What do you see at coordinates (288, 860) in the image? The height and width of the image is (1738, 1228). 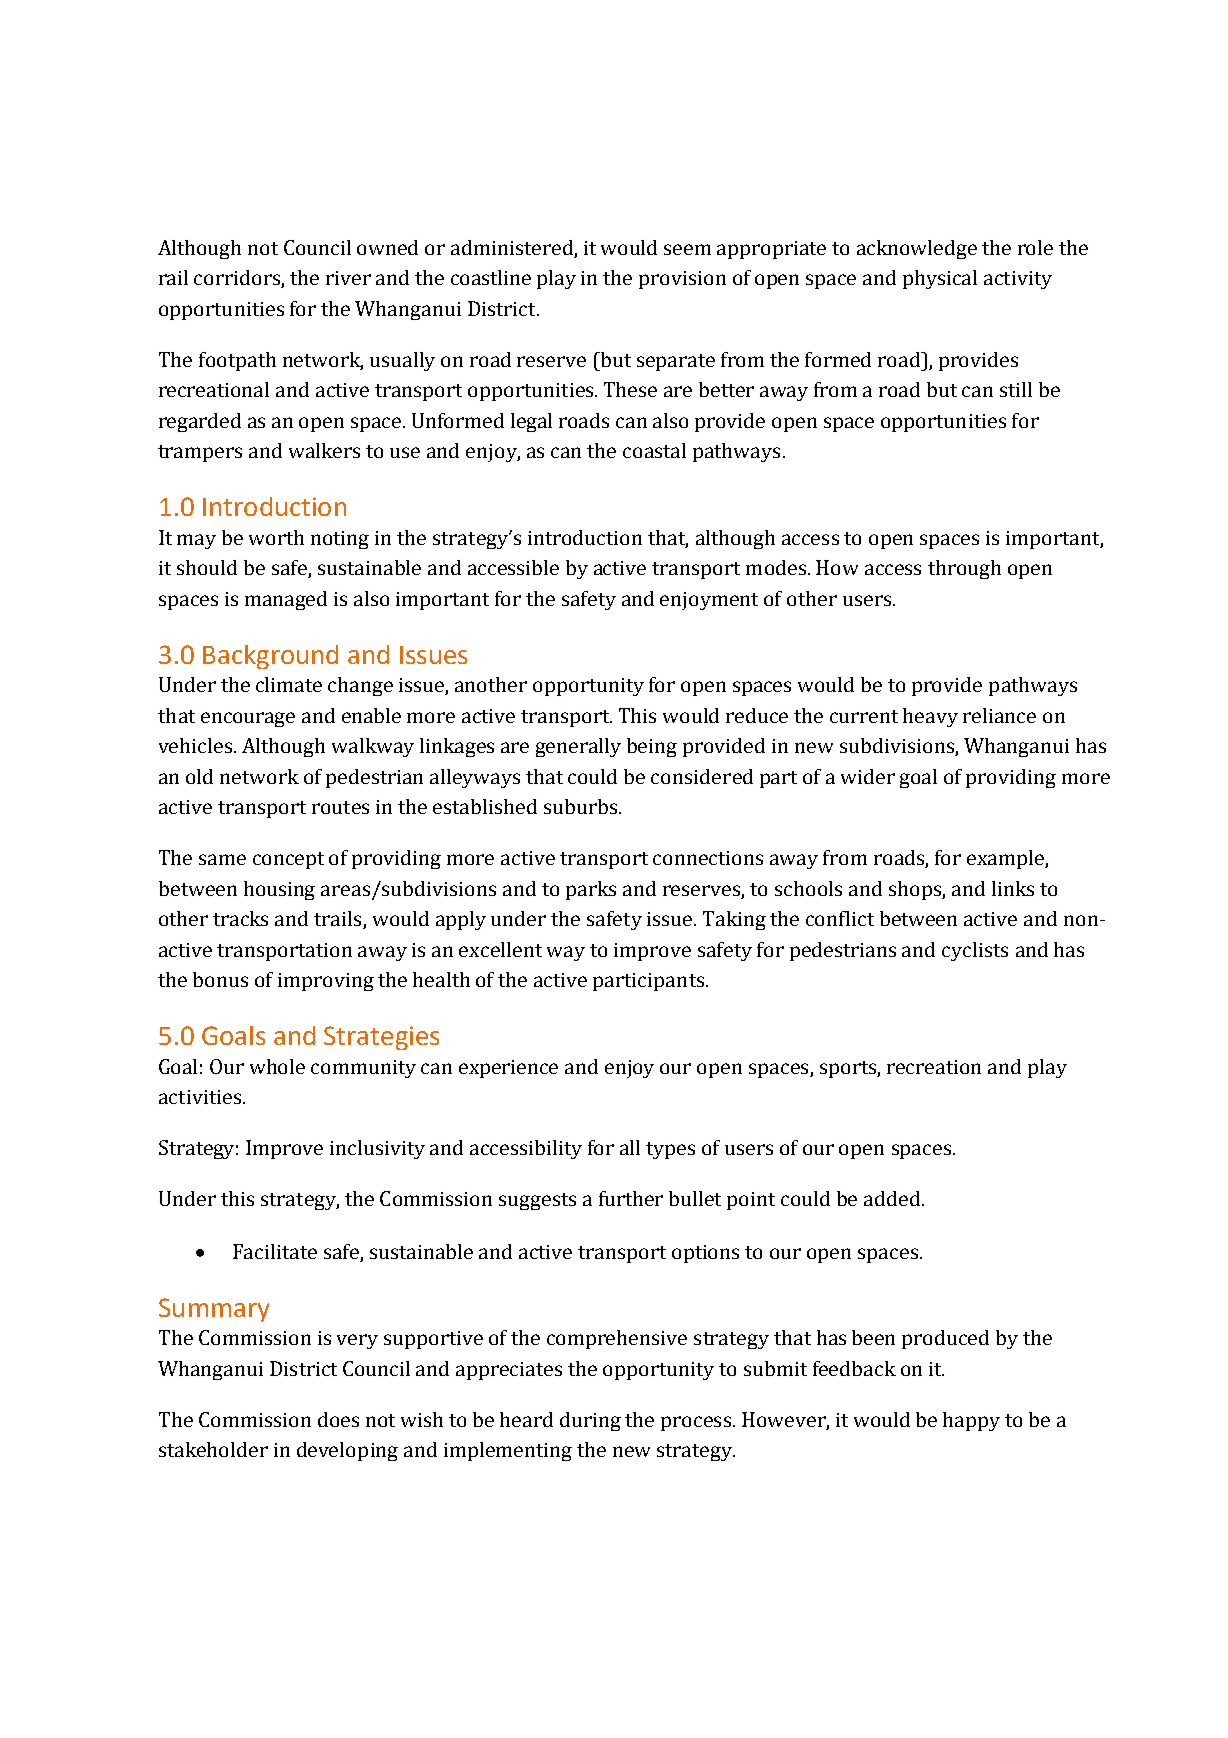 I see `concept` at bounding box center [288, 860].
